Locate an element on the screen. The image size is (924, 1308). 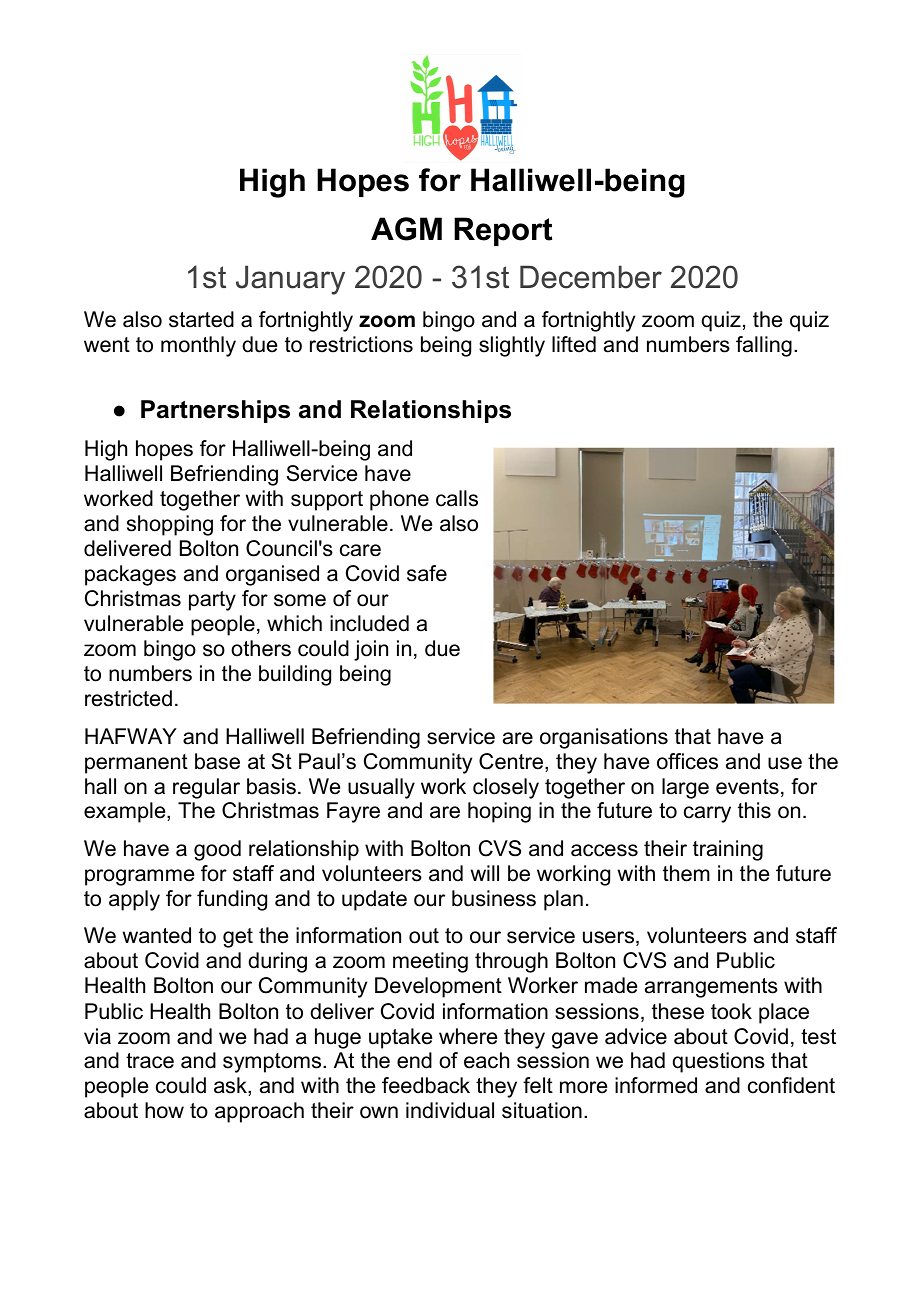
hoping is located at coordinates (499, 812).
